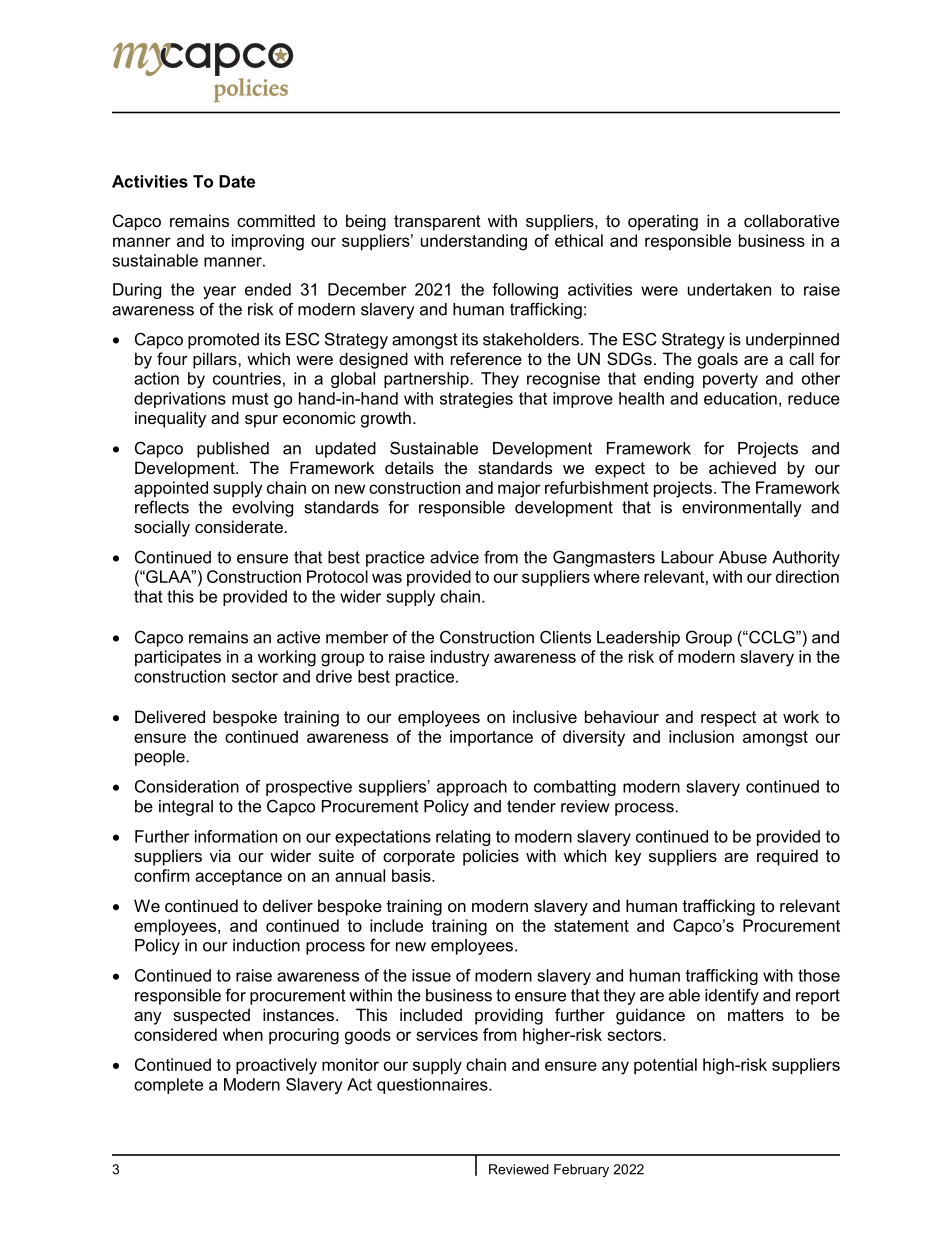 Image resolution: width=952 pixels, height=1233 pixels. What do you see at coordinates (460, 658) in the page?
I see `industry` at bounding box center [460, 658].
